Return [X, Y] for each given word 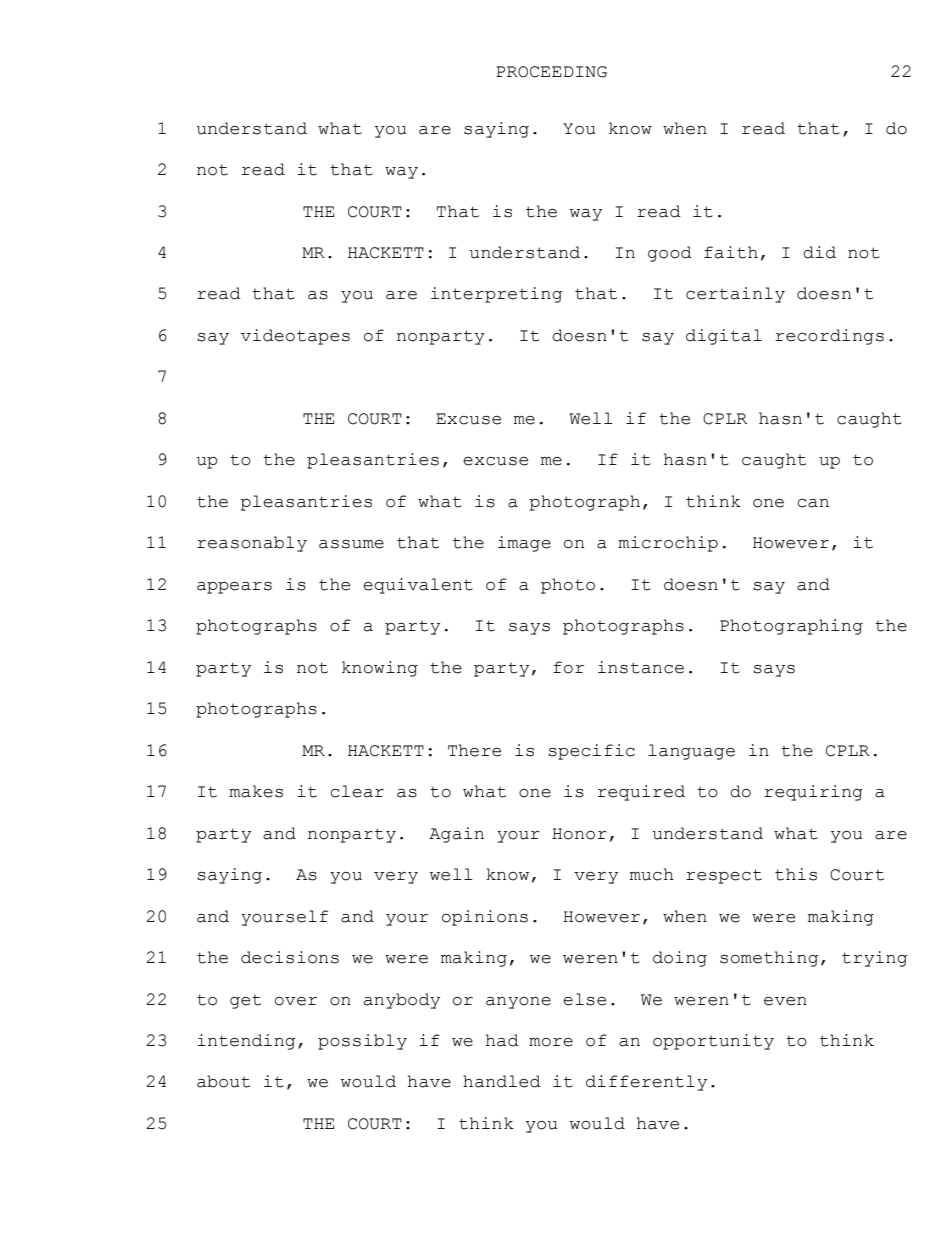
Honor [579, 834]
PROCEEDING [551, 72]
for [568, 667]
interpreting [496, 295]
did [819, 252]
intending [246, 1042]
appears [234, 588]
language [691, 752]
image [524, 544]
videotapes [295, 337]
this [796, 874]
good [670, 254]
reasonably [252, 544]
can [813, 503]
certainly [735, 295]
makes [256, 791]
